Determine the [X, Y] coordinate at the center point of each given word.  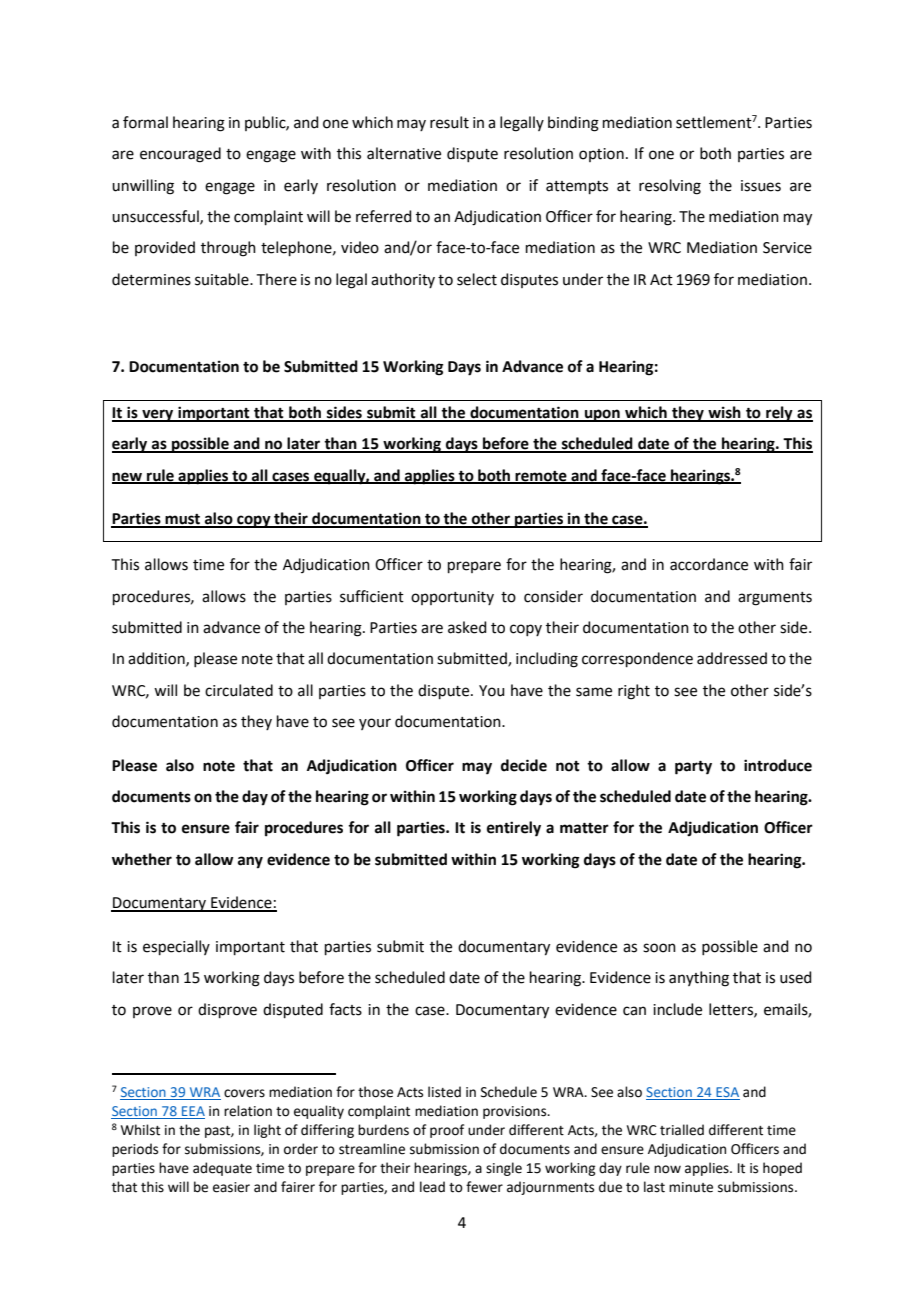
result [449, 122]
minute [691, 1187]
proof [447, 1131]
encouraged [180, 155]
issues [761, 186]
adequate [222, 1169]
